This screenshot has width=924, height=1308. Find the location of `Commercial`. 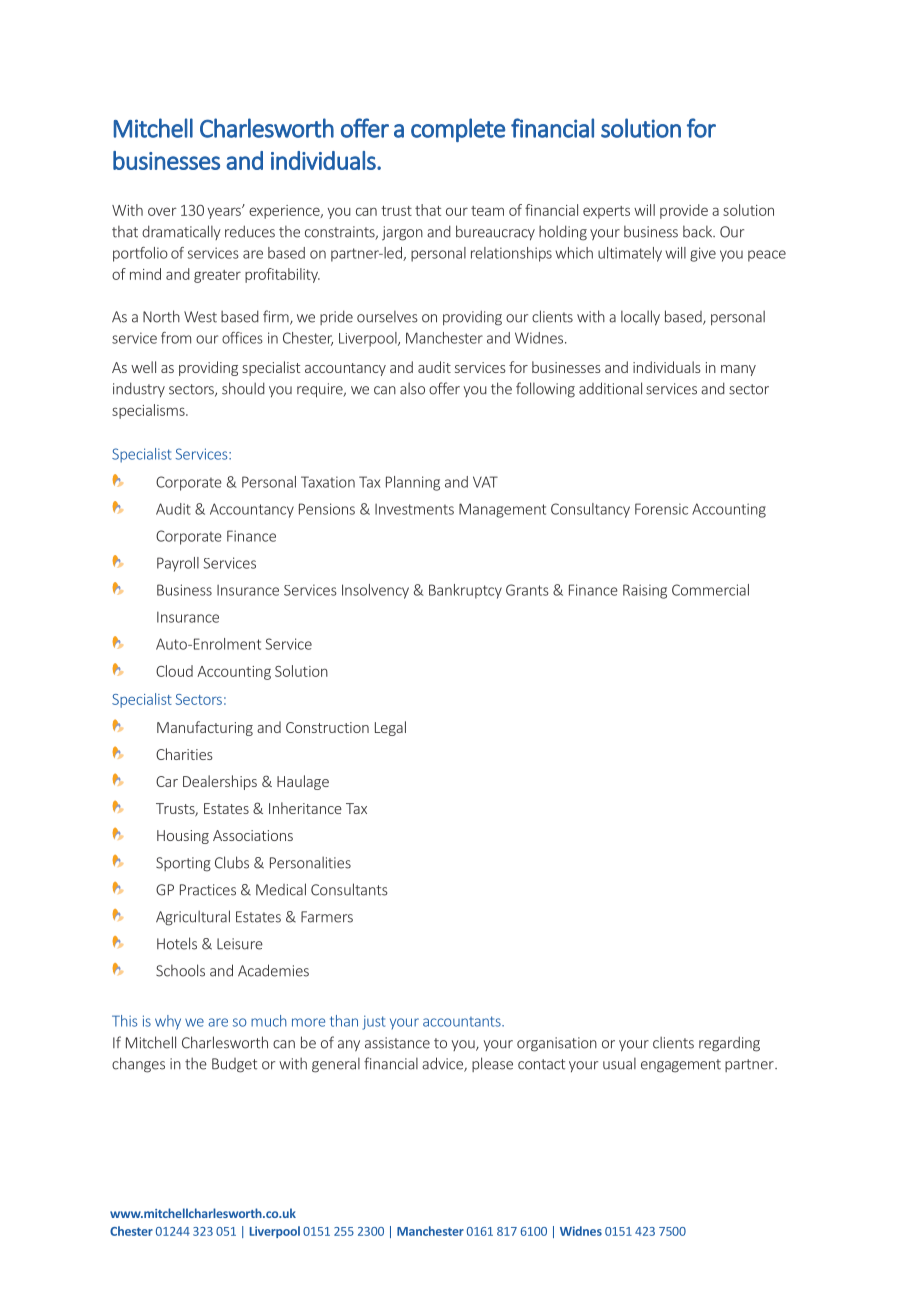

Commercial is located at coordinates (710, 590).
